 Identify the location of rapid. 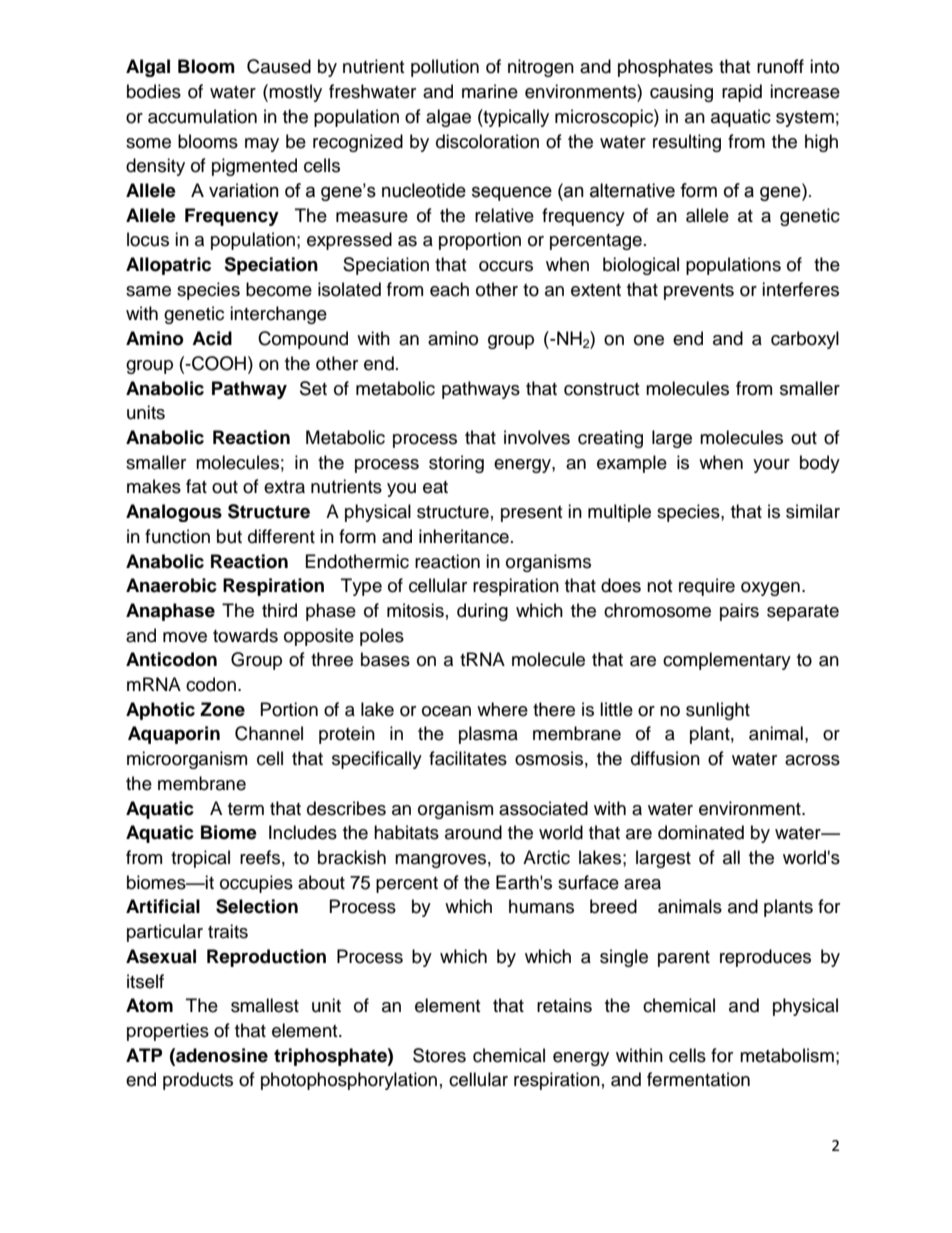
(742, 93).
